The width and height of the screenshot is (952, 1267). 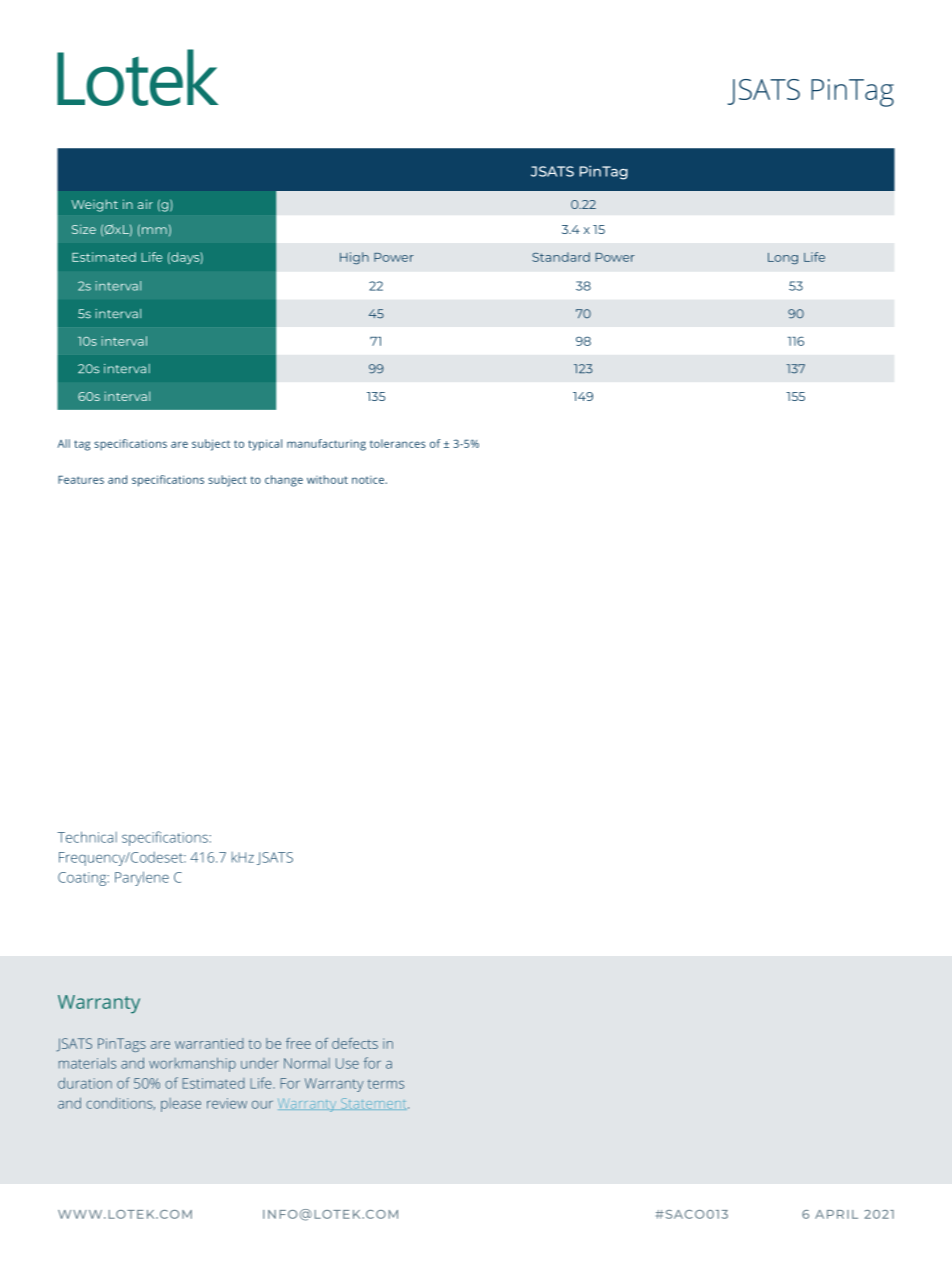 I want to click on High, so click(x=354, y=258).
